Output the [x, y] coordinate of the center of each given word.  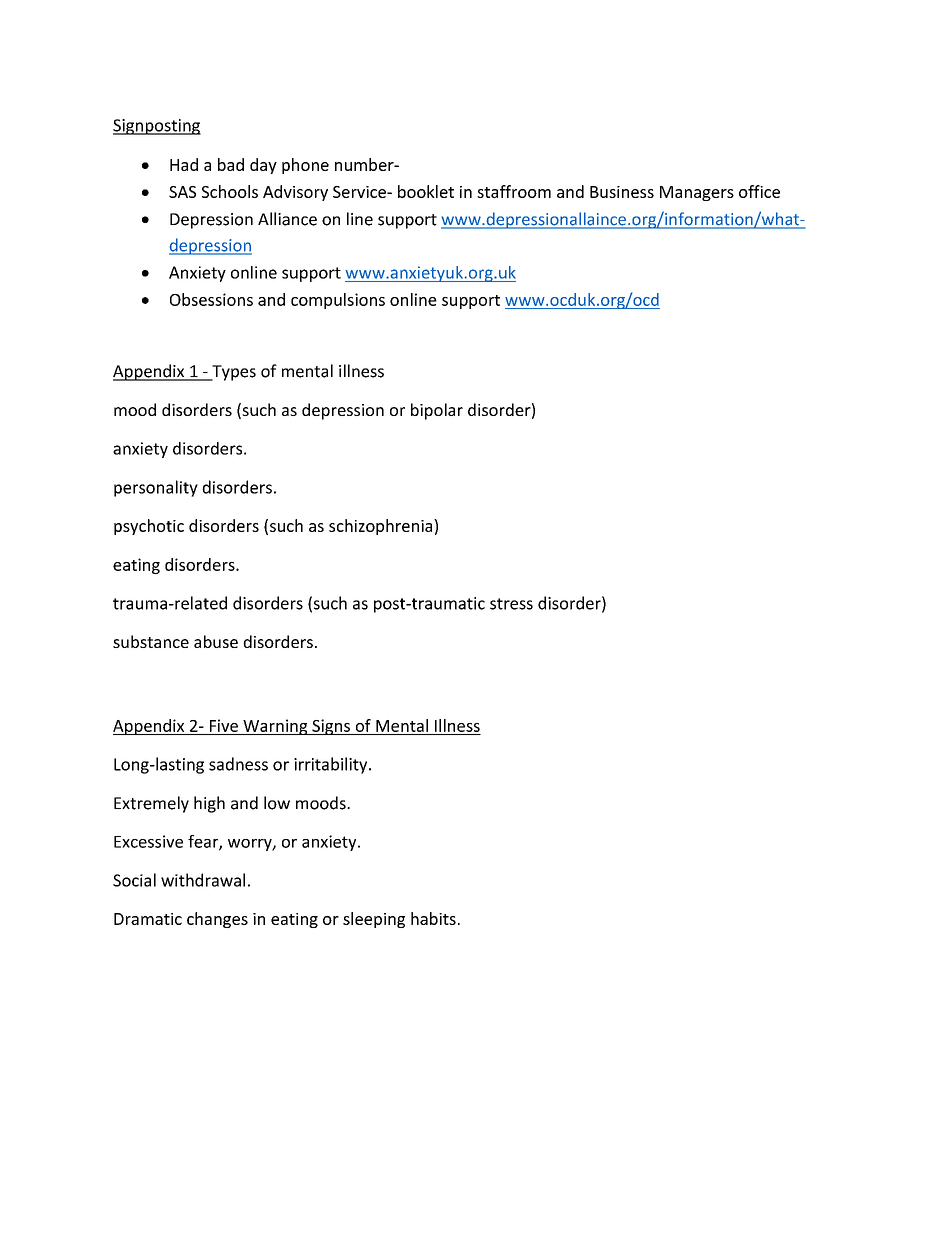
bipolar [437, 411]
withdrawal [203, 880]
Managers [697, 193]
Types [233, 373]
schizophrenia [382, 527]
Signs [331, 727]
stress [511, 604]
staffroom [514, 191]
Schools [230, 191]
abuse [216, 641]
